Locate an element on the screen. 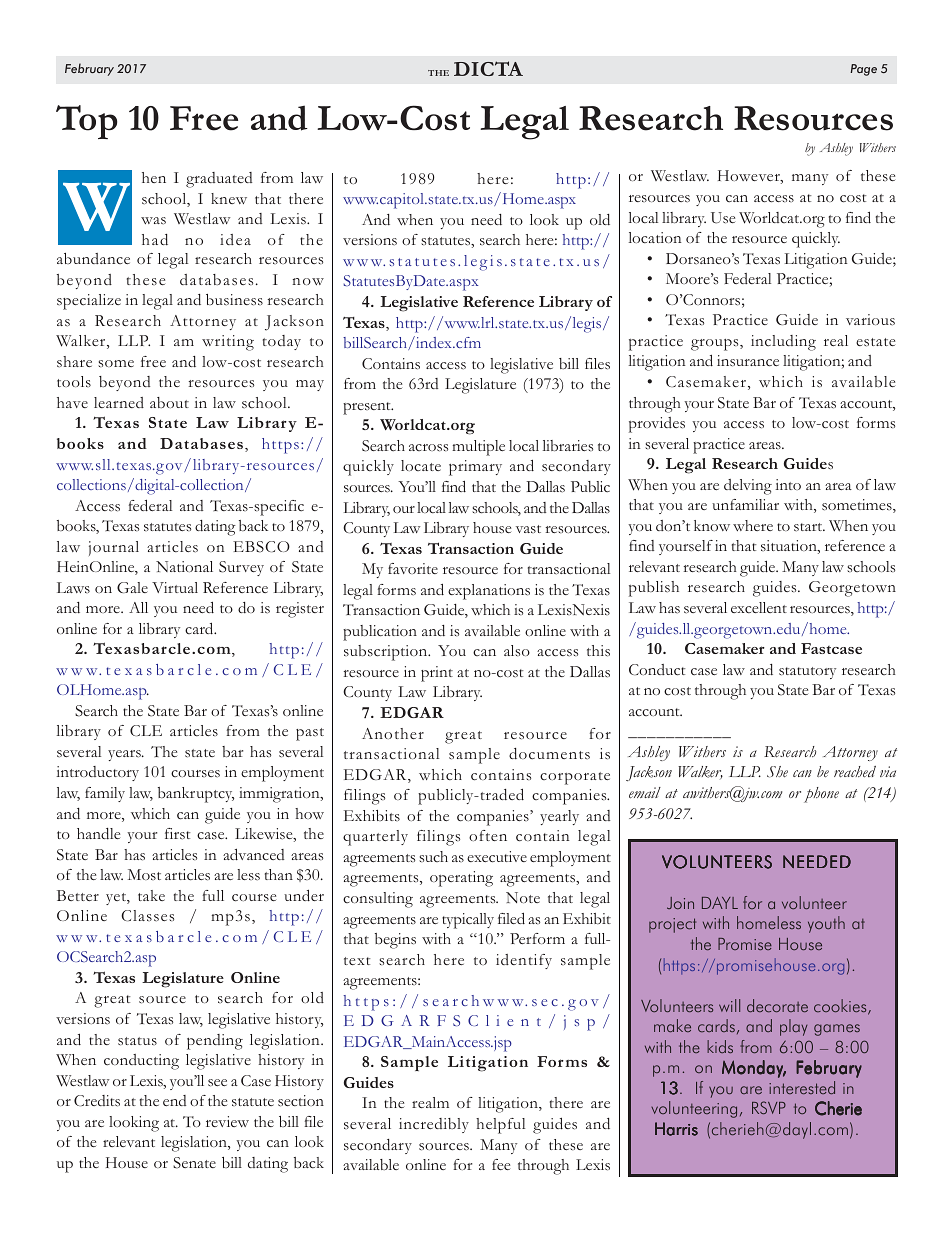  She is located at coordinates (777, 772).
